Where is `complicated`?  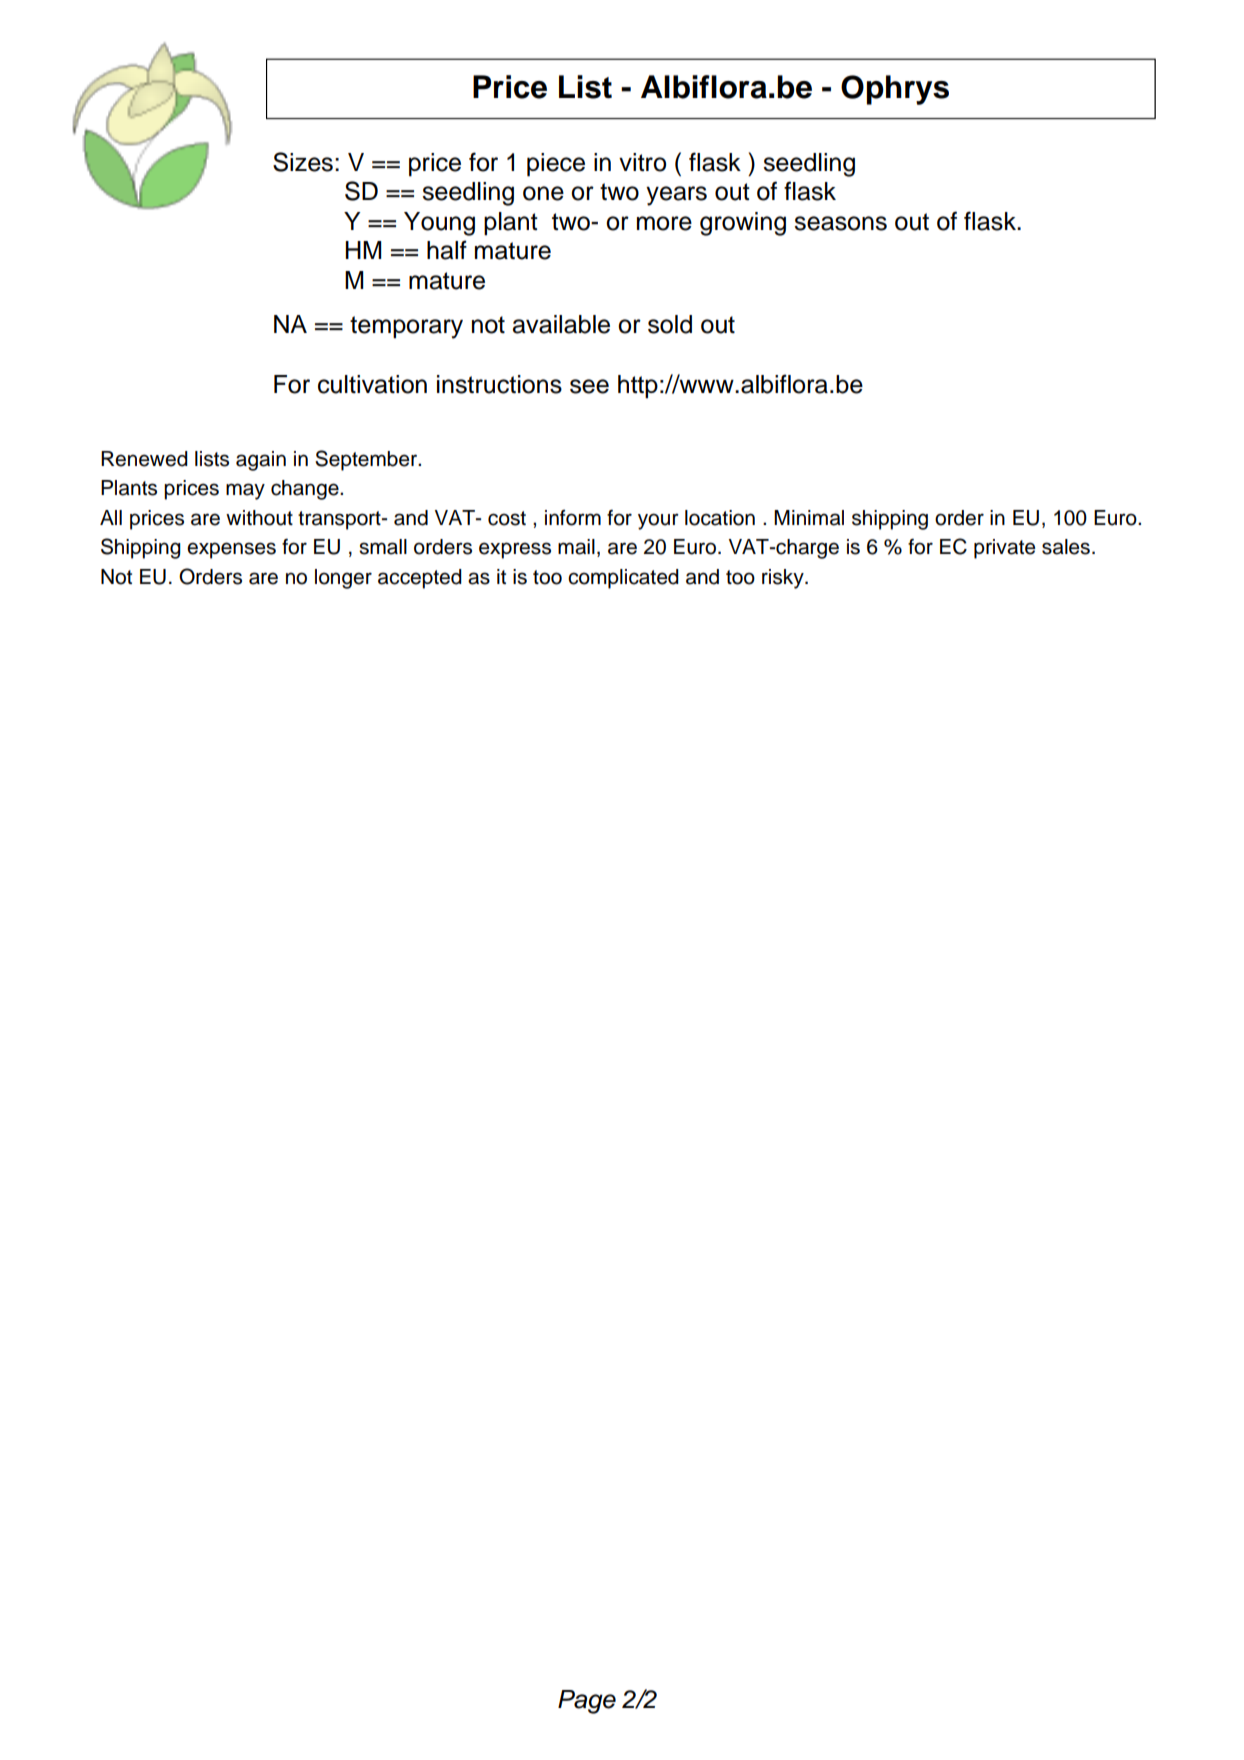 complicated is located at coordinates (623, 579).
